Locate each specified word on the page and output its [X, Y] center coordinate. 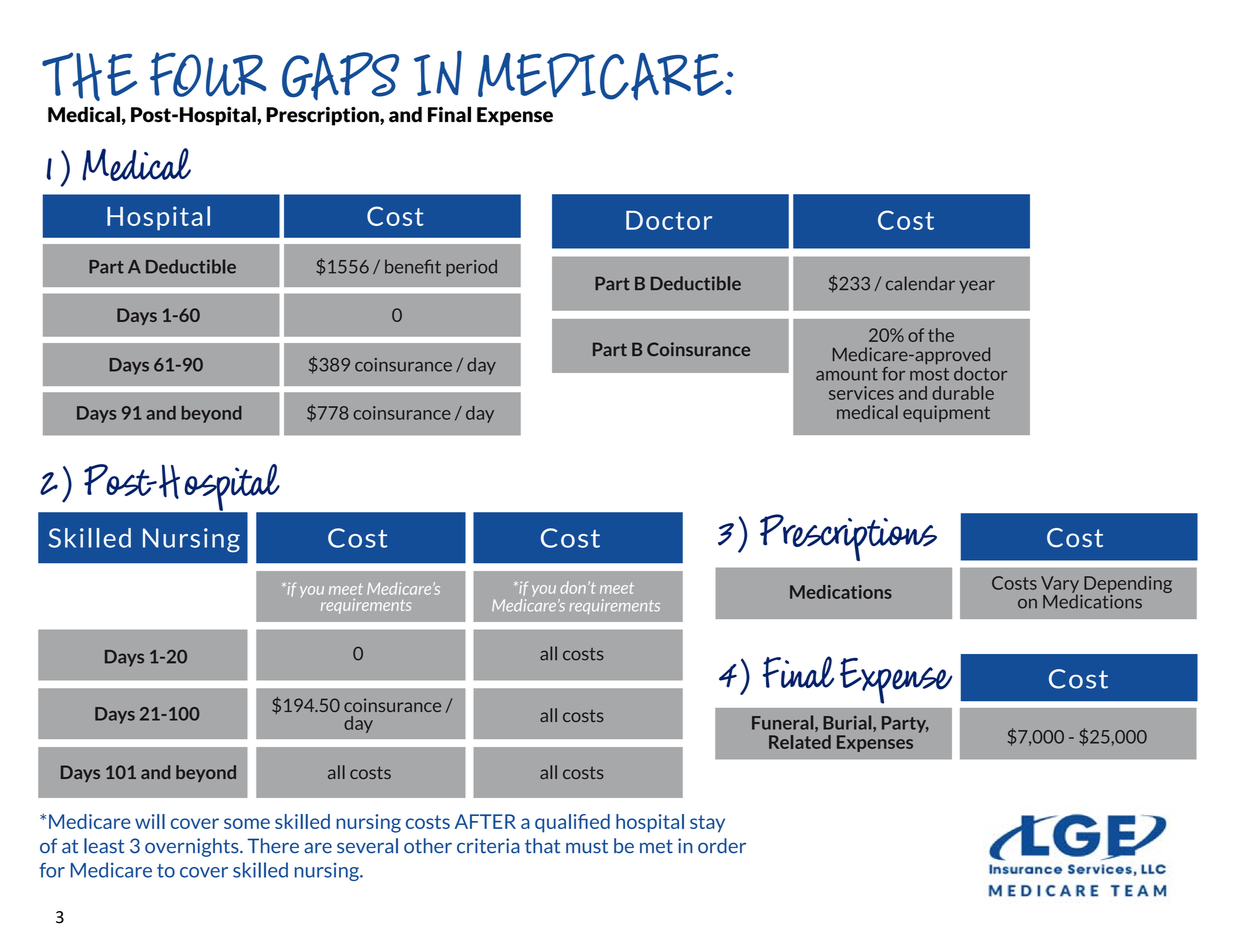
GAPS [340, 76]
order [722, 846]
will [150, 821]
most [929, 374]
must [587, 846]
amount [847, 374]
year [977, 287]
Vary [1060, 585]
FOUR [208, 74]
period [471, 268]
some [247, 823]
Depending [1127, 586]
